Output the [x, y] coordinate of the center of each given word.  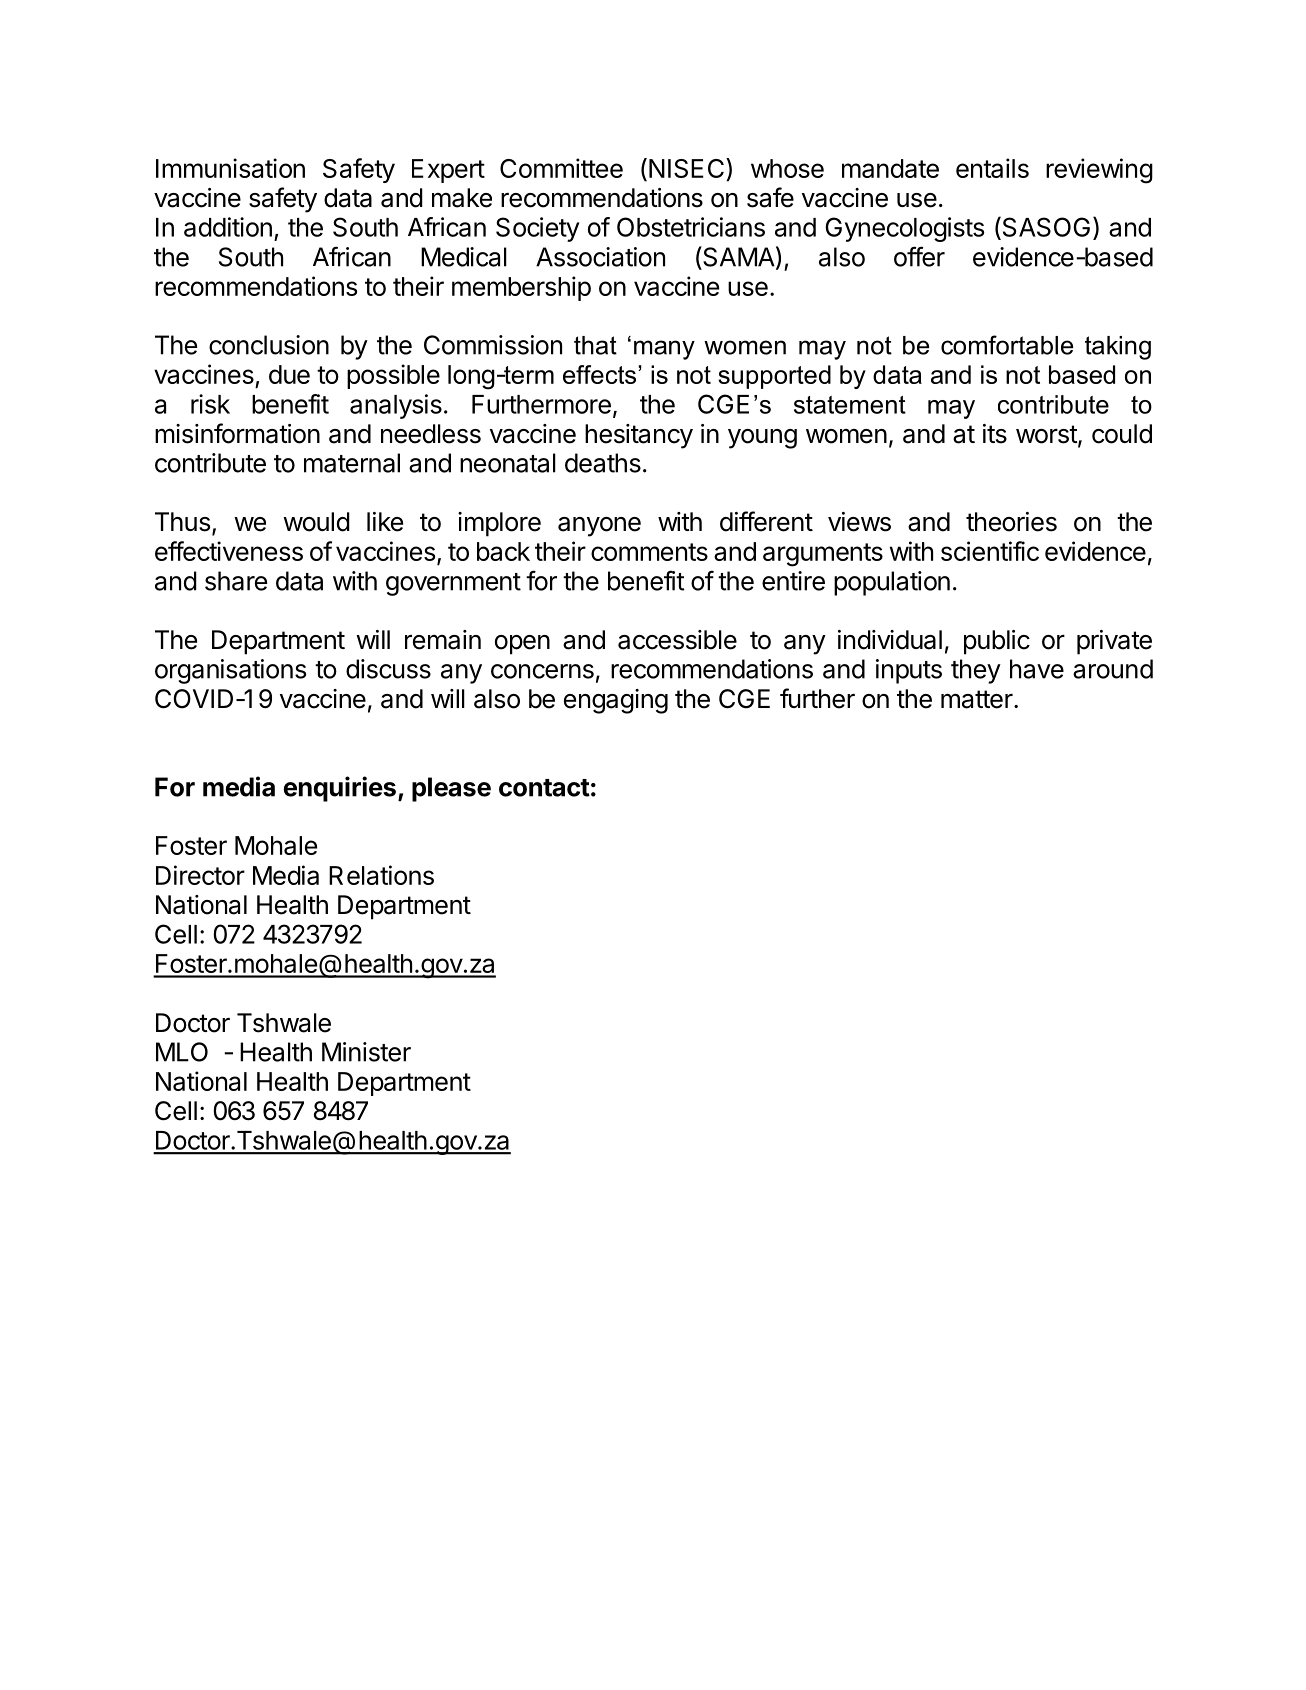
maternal [352, 463]
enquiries [340, 789]
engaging [616, 701]
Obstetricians [691, 227]
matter [977, 699]
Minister [366, 1052]
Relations [381, 875]
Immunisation [230, 168]
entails [992, 168]
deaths [603, 463]
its [995, 434]
